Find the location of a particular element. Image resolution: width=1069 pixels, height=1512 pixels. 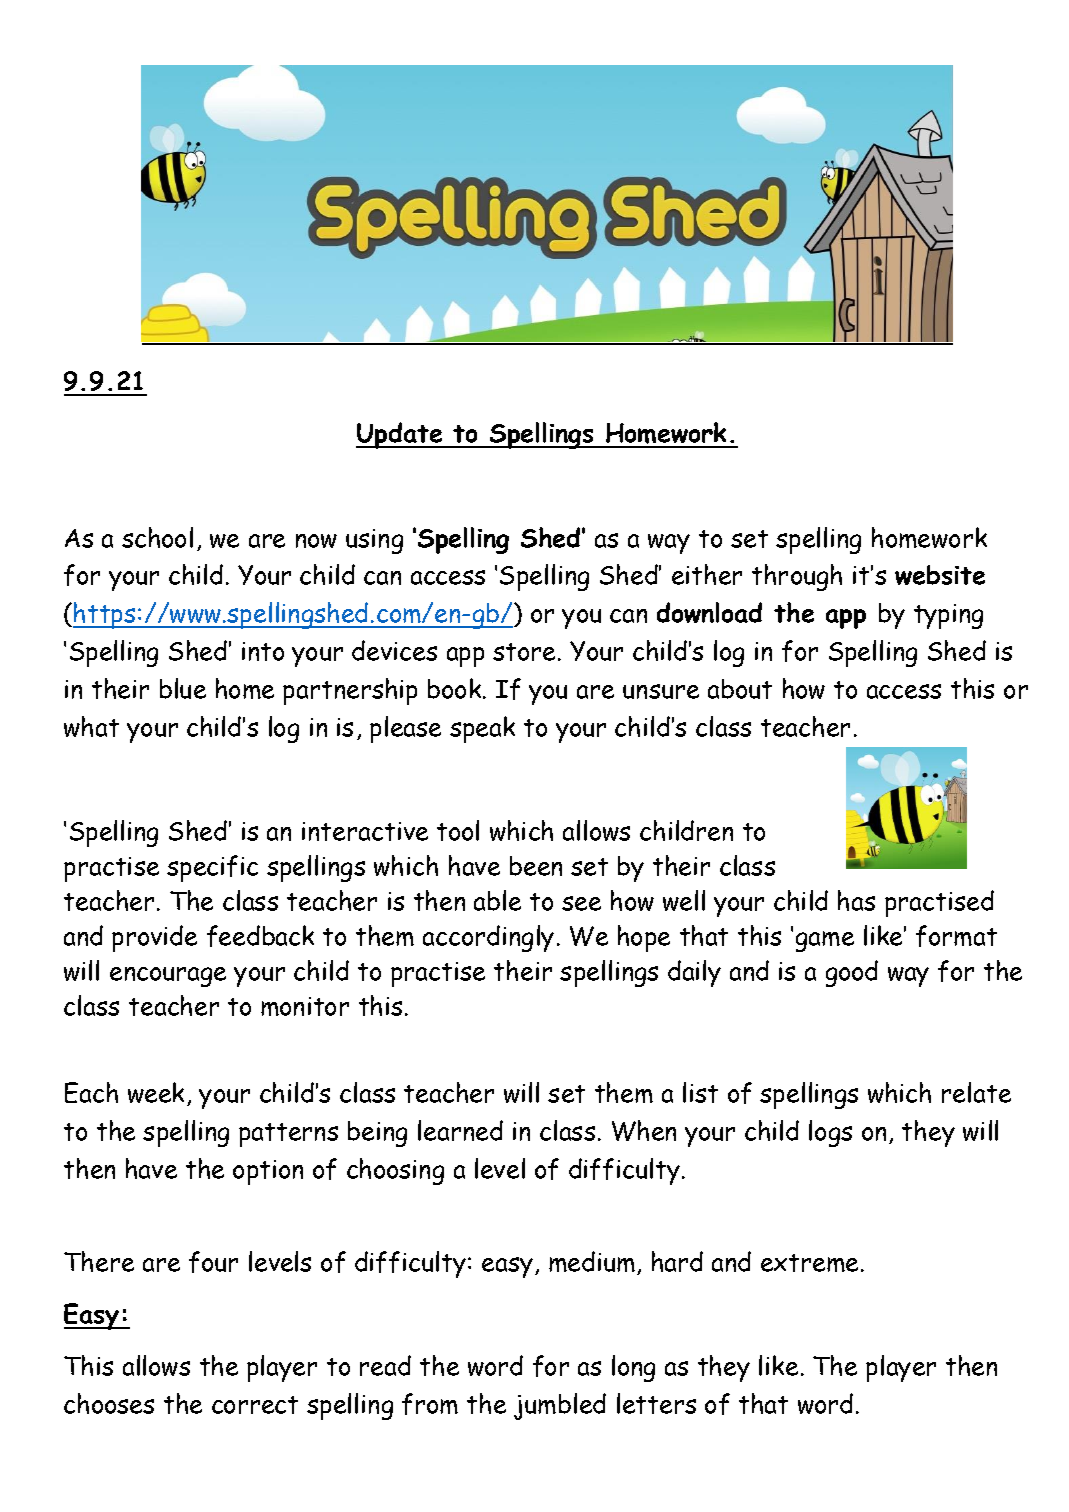

jumbled is located at coordinates (560, 1406).
